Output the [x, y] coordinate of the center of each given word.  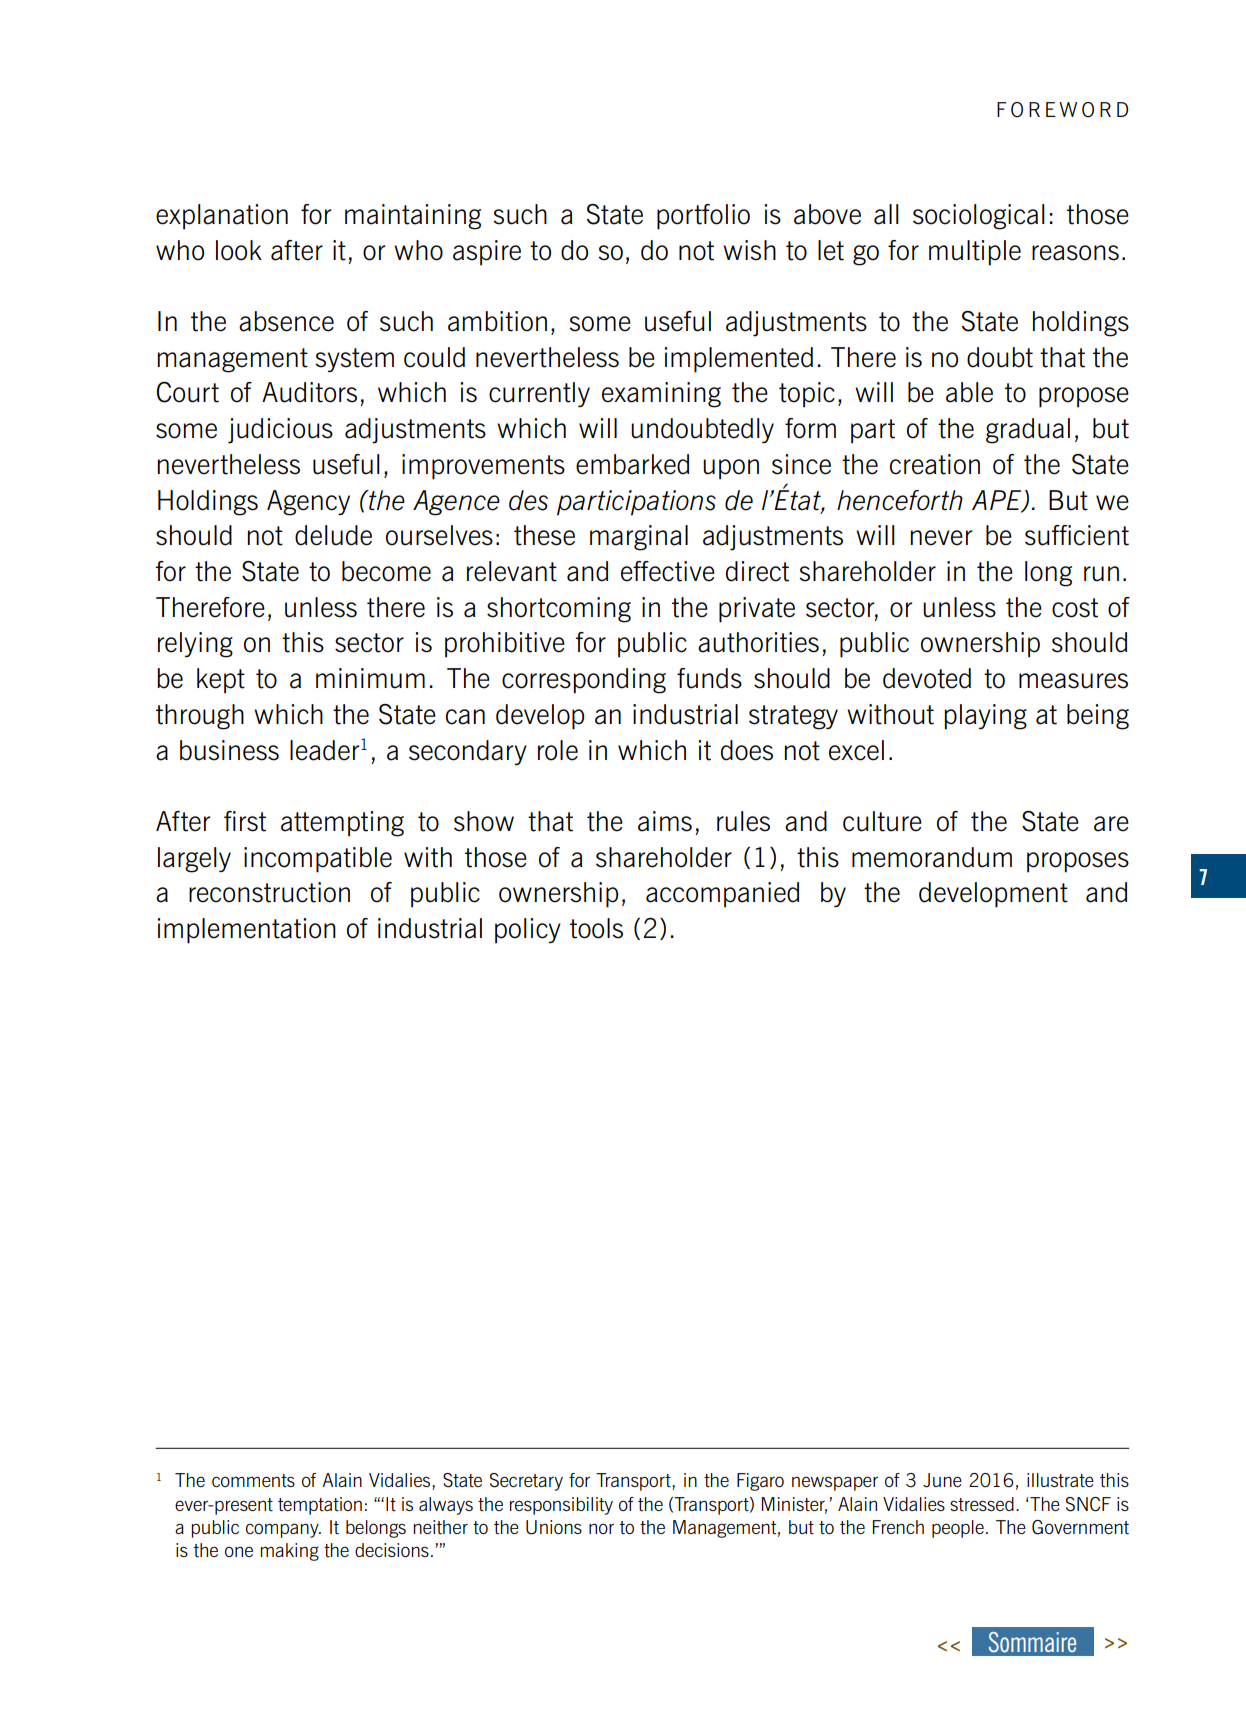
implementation [247, 931]
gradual [1028, 431]
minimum [370, 678]
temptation [320, 1506]
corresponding [584, 681]
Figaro [760, 1482]
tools [596, 928]
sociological [979, 217]
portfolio [703, 217]
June [942, 1480]
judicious [280, 431]
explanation [222, 217]
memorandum [932, 857]
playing [985, 717]
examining [661, 395]
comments [253, 1480]
